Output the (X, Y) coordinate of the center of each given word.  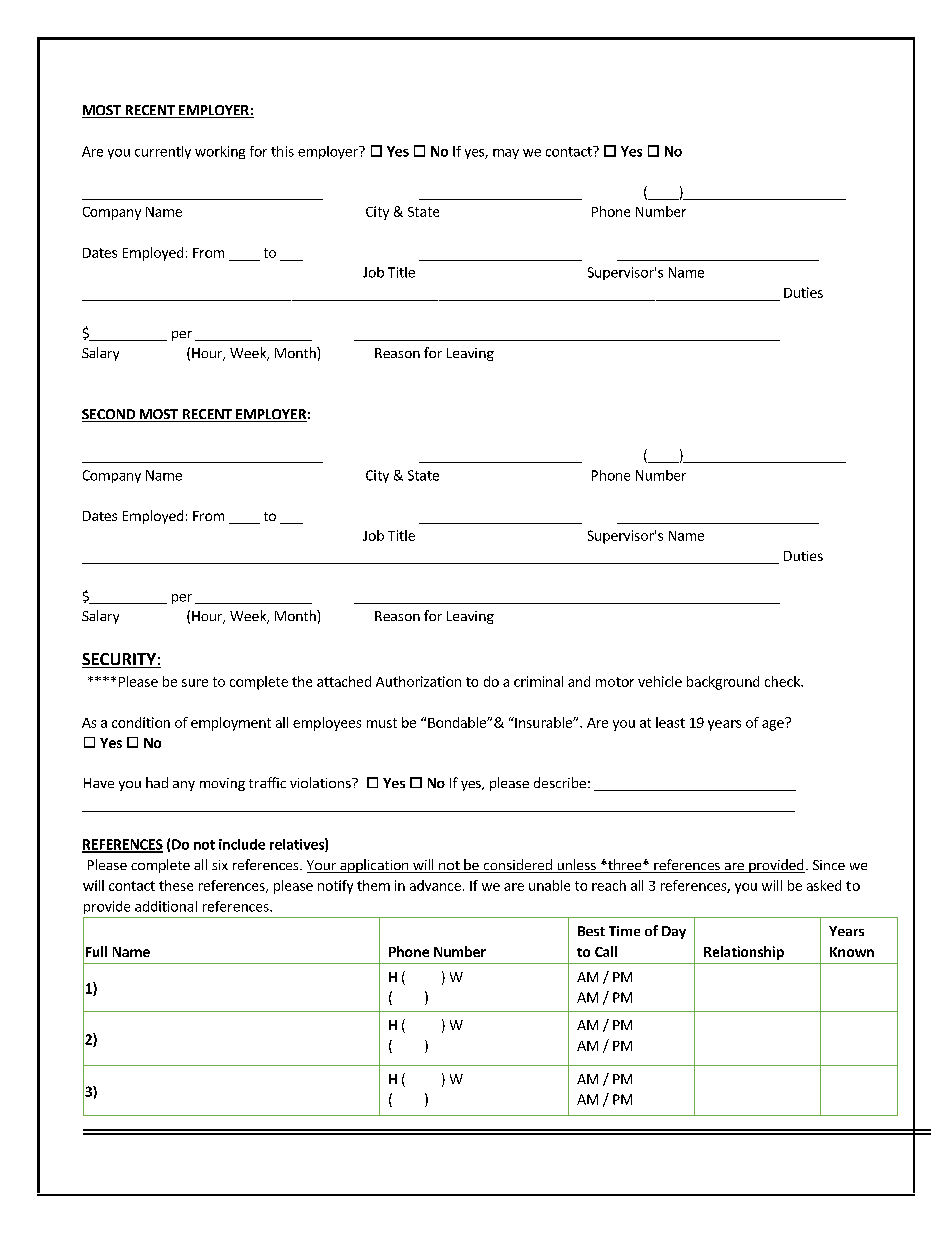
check (783, 681)
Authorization (418, 681)
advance (435, 885)
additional (166, 906)
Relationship (744, 953)
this (282, 151)
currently (163, 152)
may (506, 154)
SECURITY (120, 660)
